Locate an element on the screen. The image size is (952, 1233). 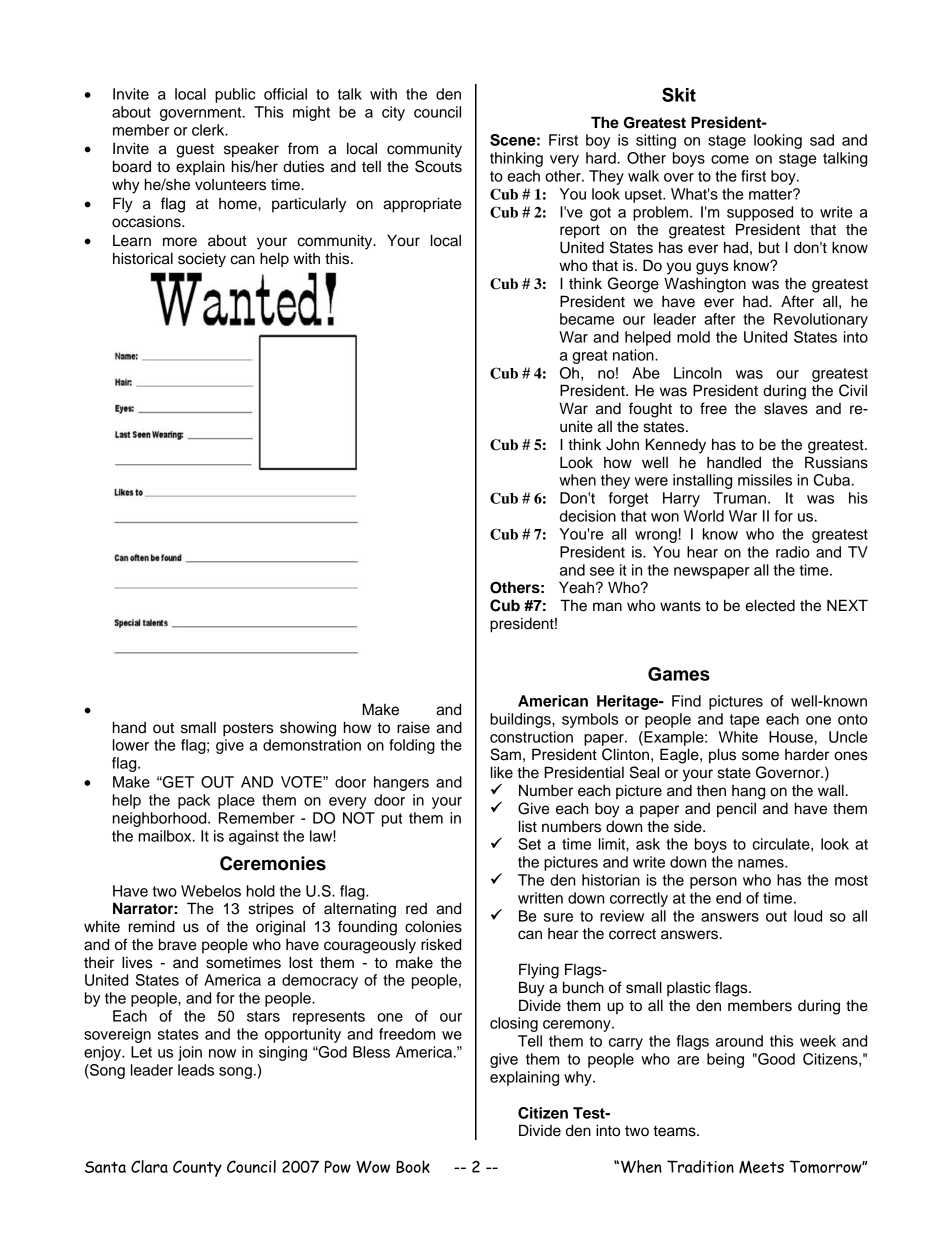
Scouts is located at coordinates (438, 166).
